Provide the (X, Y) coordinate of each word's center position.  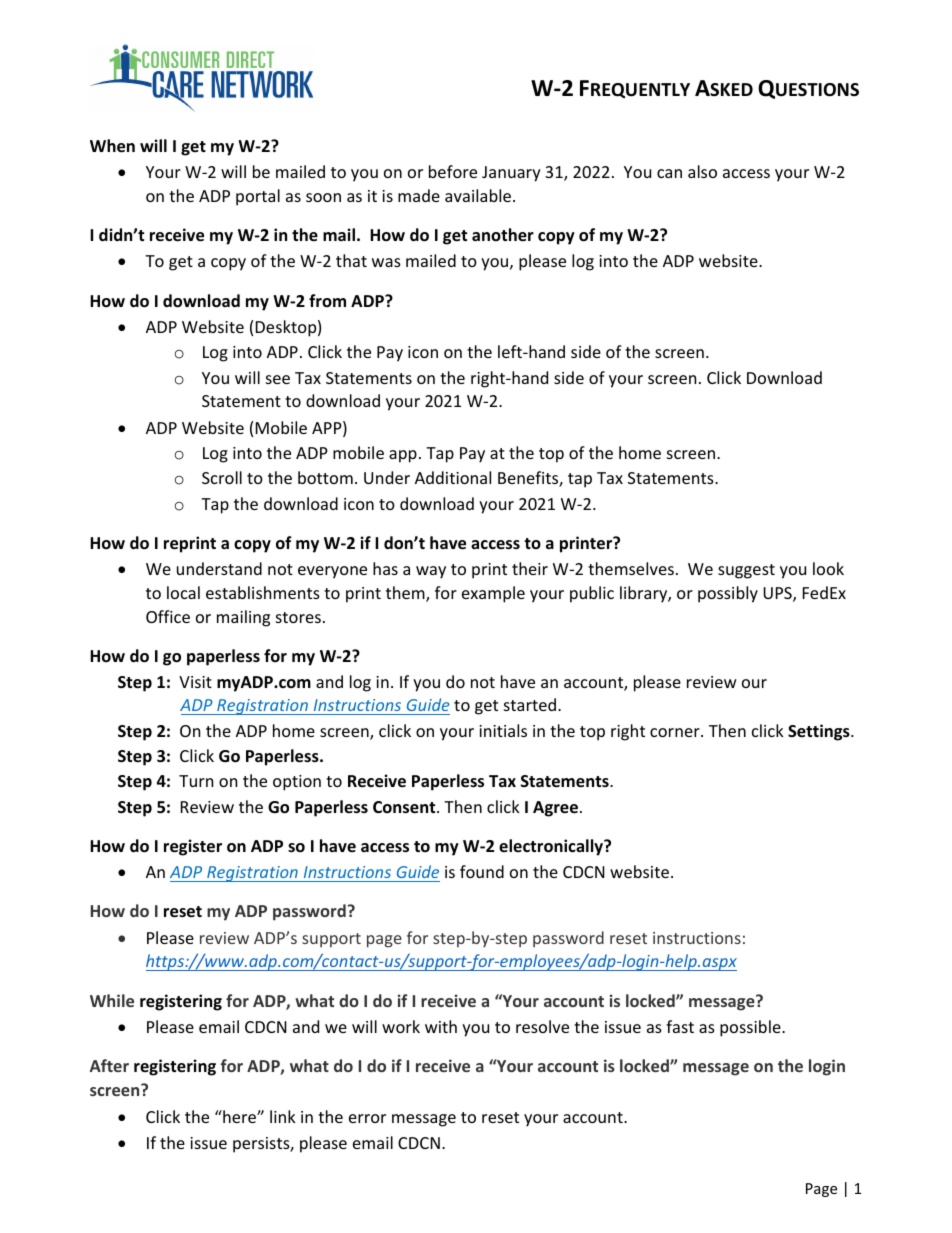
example (493, 594)
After (109, 1065)
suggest (746, 571)
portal (258, 197)
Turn (196, 781)
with (441, 1026)
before (453, 171)
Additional (453, 477)
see (278, 379)
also (702, 171)
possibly (728, 594)
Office (168, 616)
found (482, 871)
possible (751, 1028)
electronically (552, 847)
